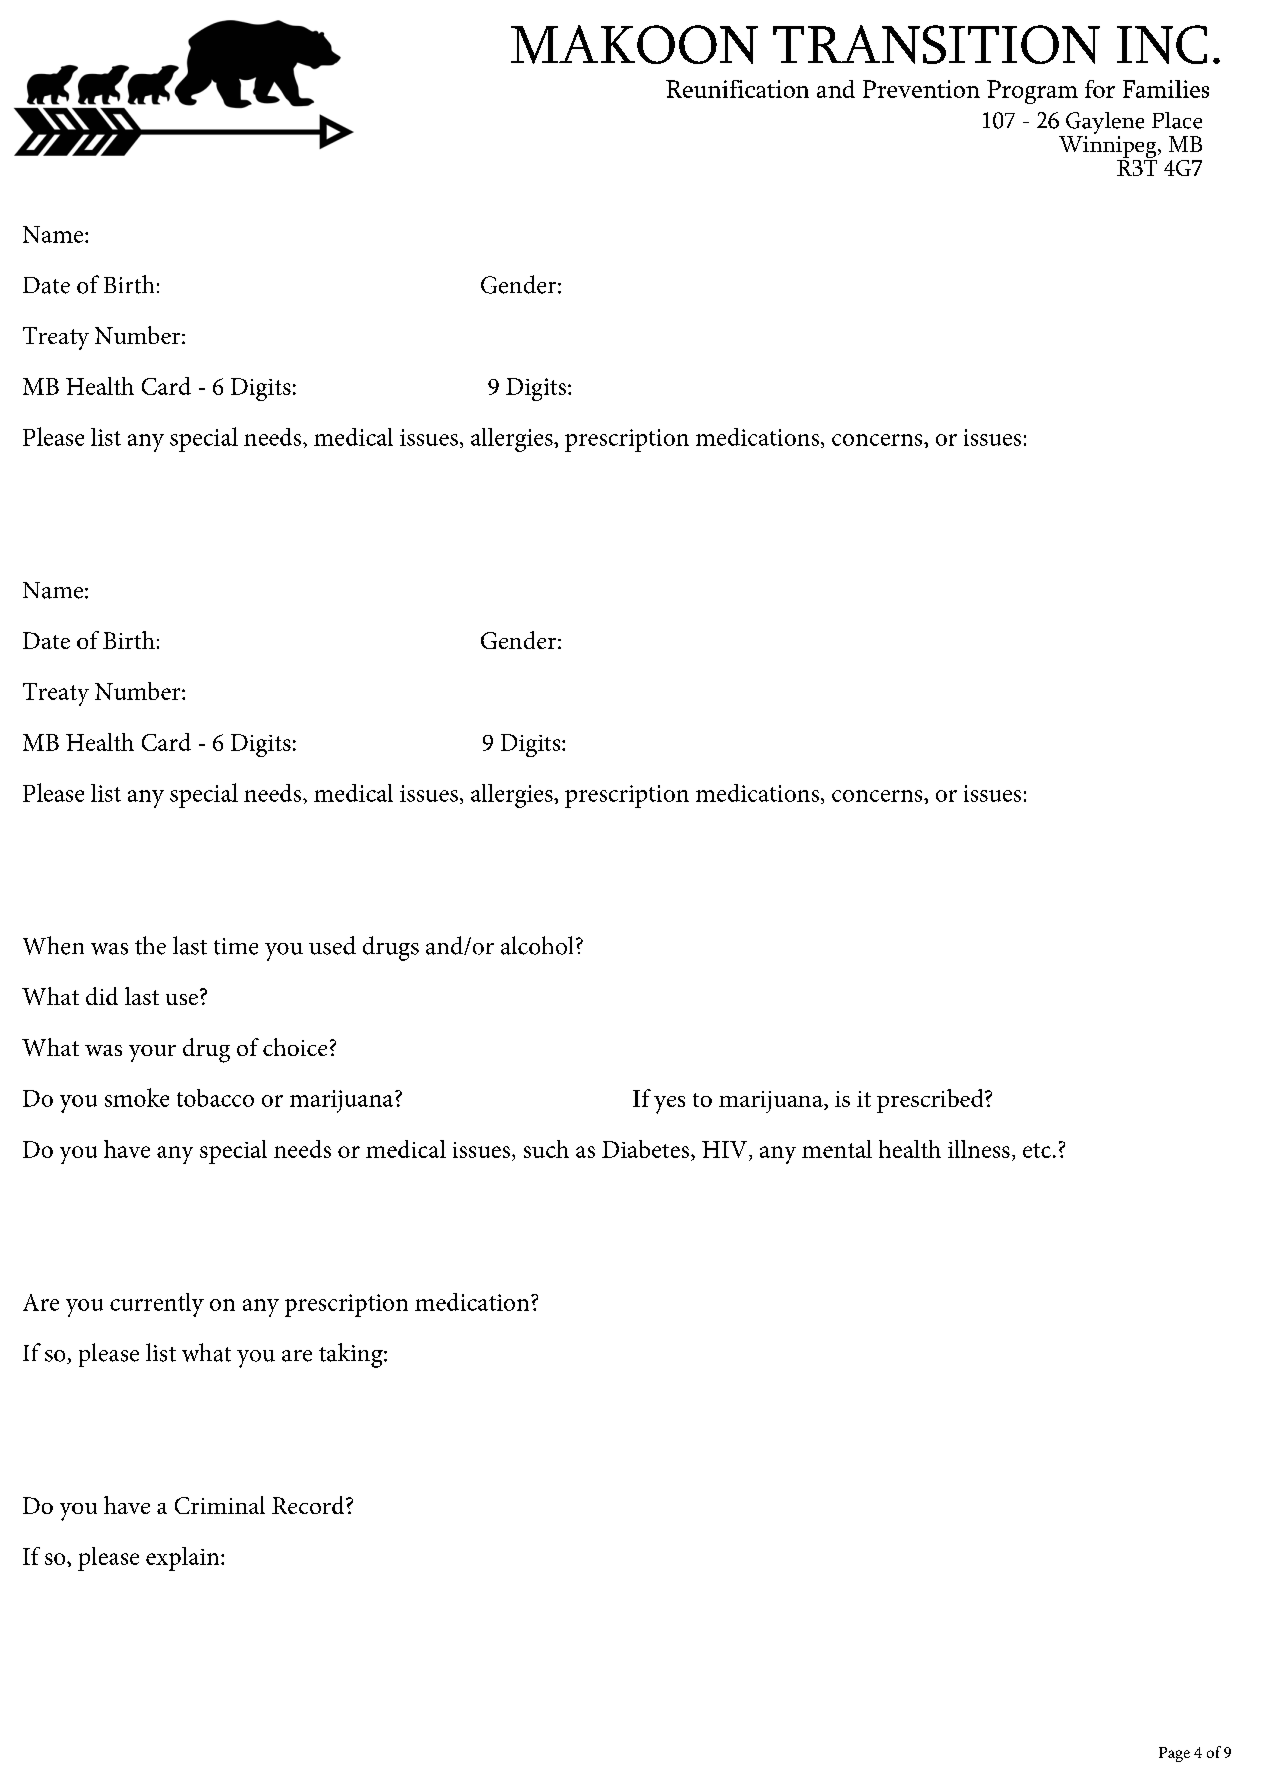 This screenshot has height=1784, width=1262. Describe the element at coordinates (737, 89) in the screenshot. I see `Reunification` at that location.
